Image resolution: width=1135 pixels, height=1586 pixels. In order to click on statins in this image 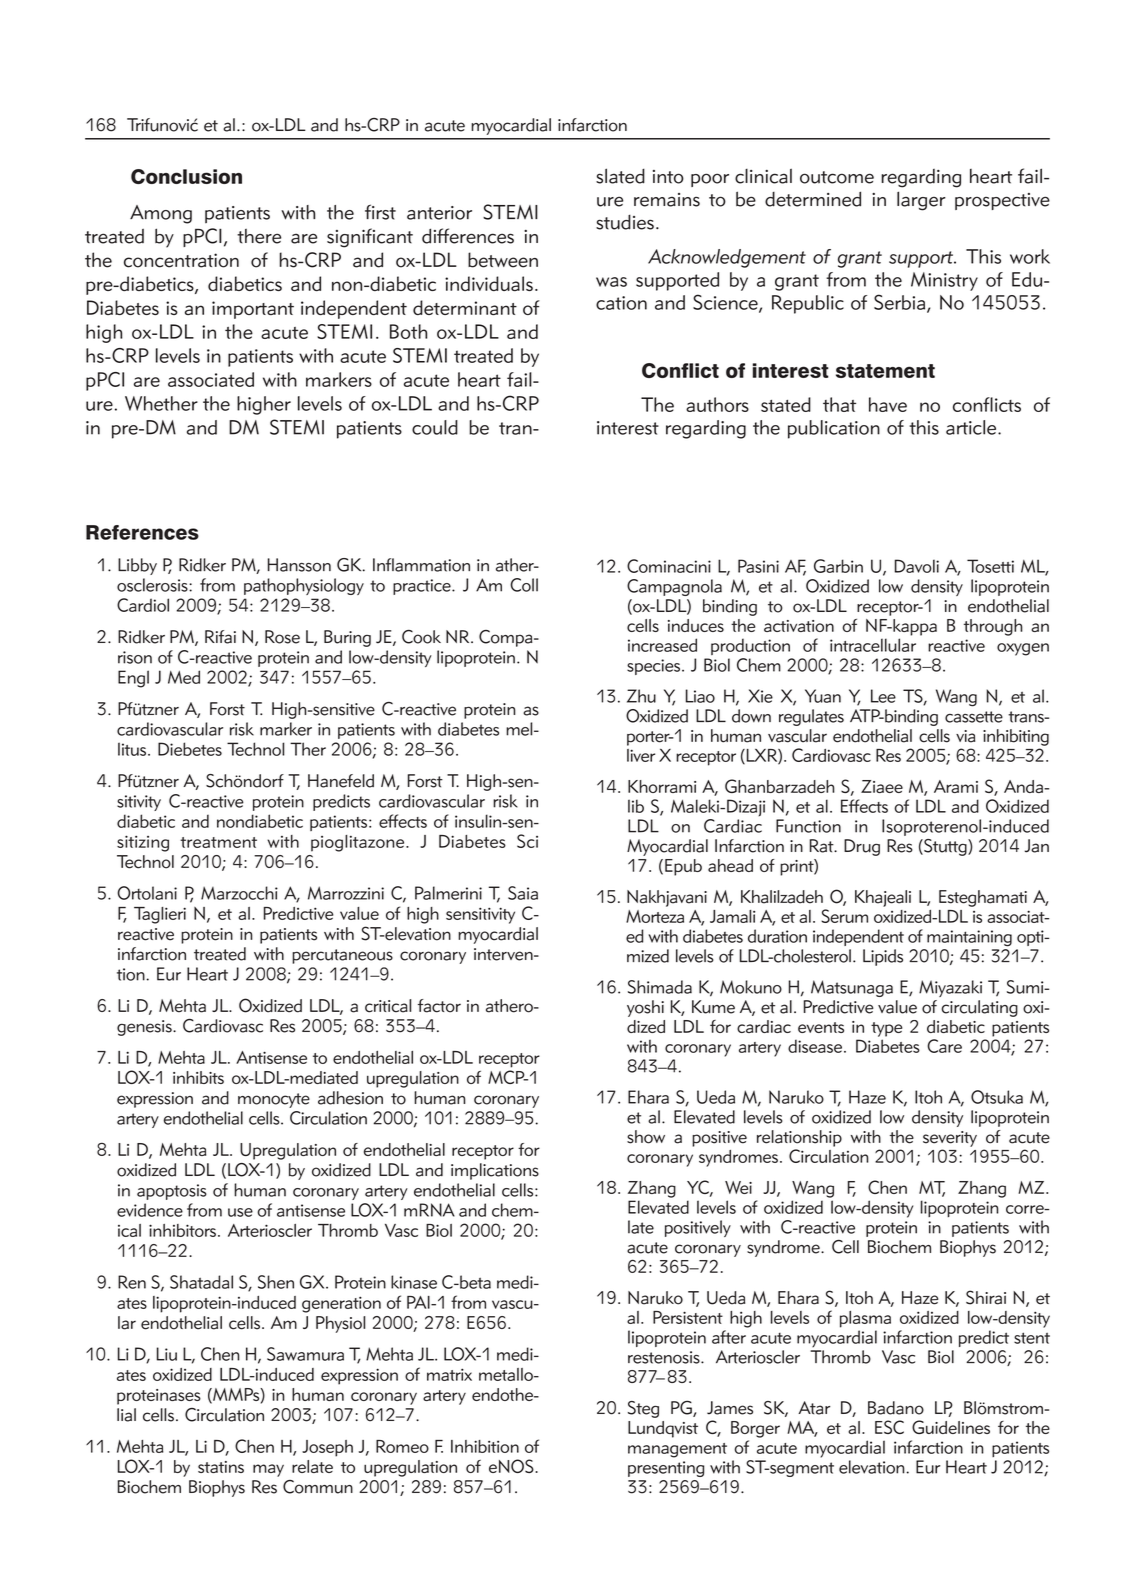, I will do `click(221, 1467)`.
